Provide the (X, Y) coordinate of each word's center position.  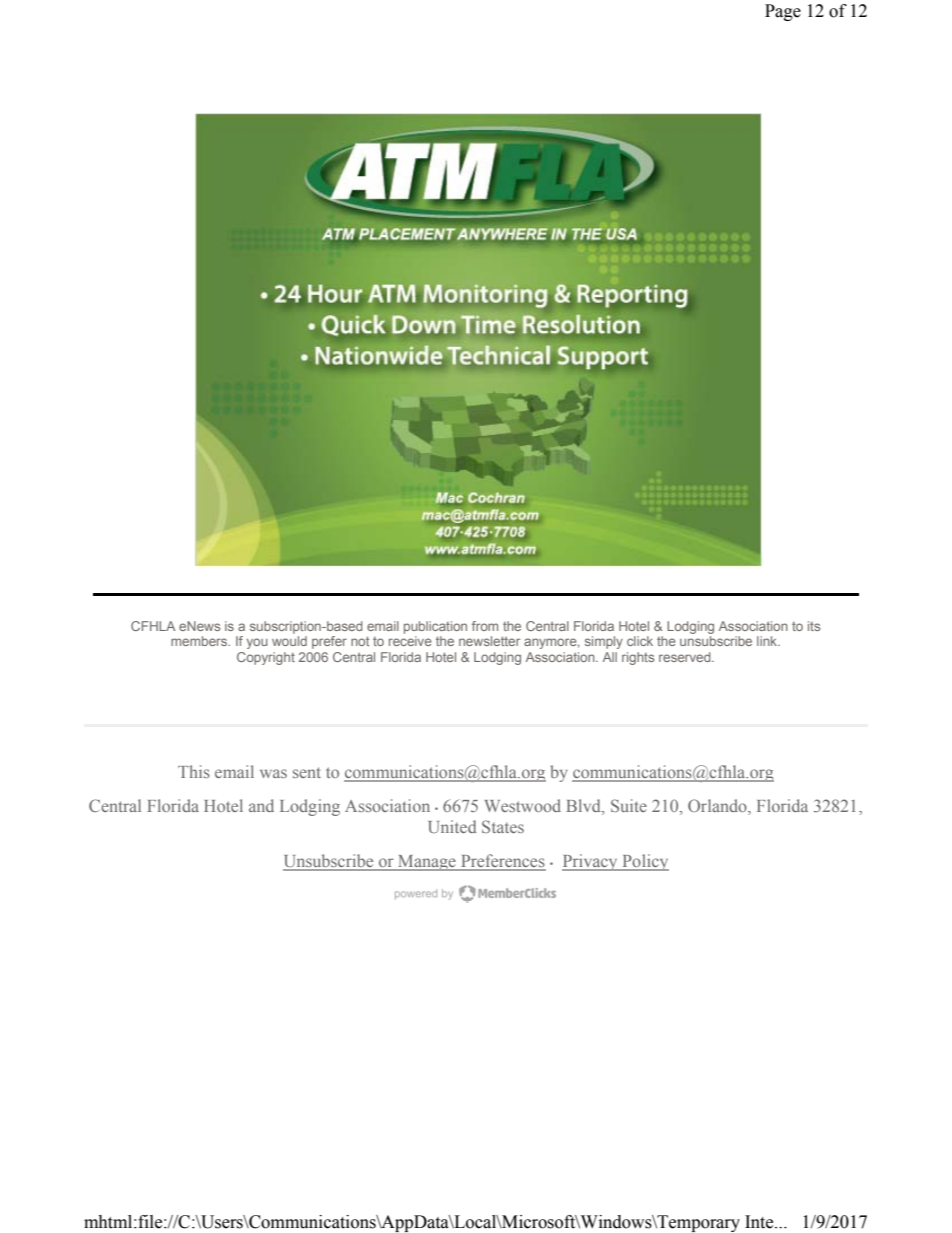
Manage (427, 863)
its (814, 626)
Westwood (523, 805)
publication (435, 627)
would (289, 641)
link (768, 641)
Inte (760, 1222)
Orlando (718, 807)
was (273, 773)
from (485, 626)
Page (783, 12)
